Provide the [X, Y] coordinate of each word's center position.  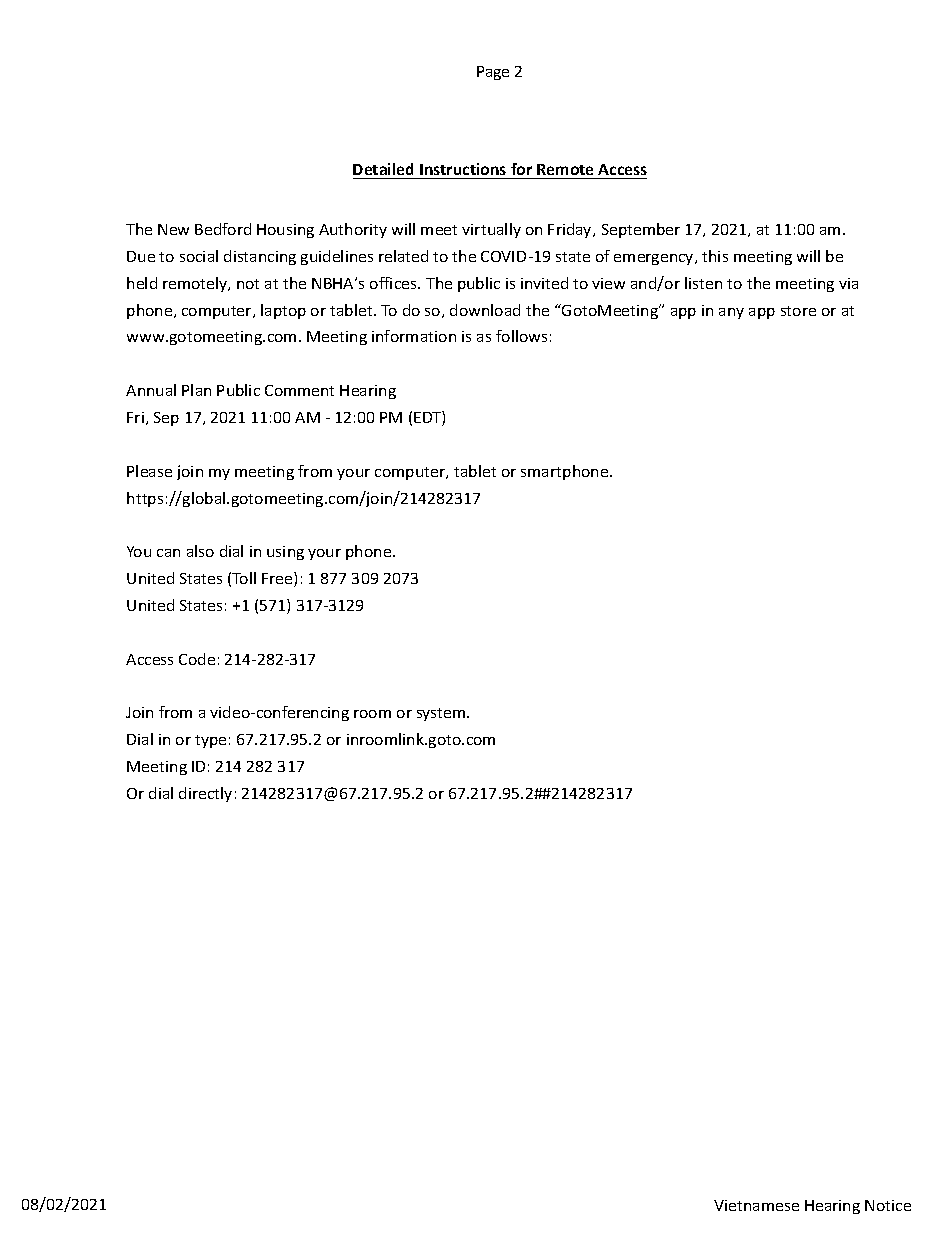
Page [493, 73]
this [715, 256]
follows [521, 336]
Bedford [223, 229]
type [210, 741]
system [441, 714]
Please [149, 471]
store [798, 311]
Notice [888, 1205]
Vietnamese [756, 1205]
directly [205, 794]
